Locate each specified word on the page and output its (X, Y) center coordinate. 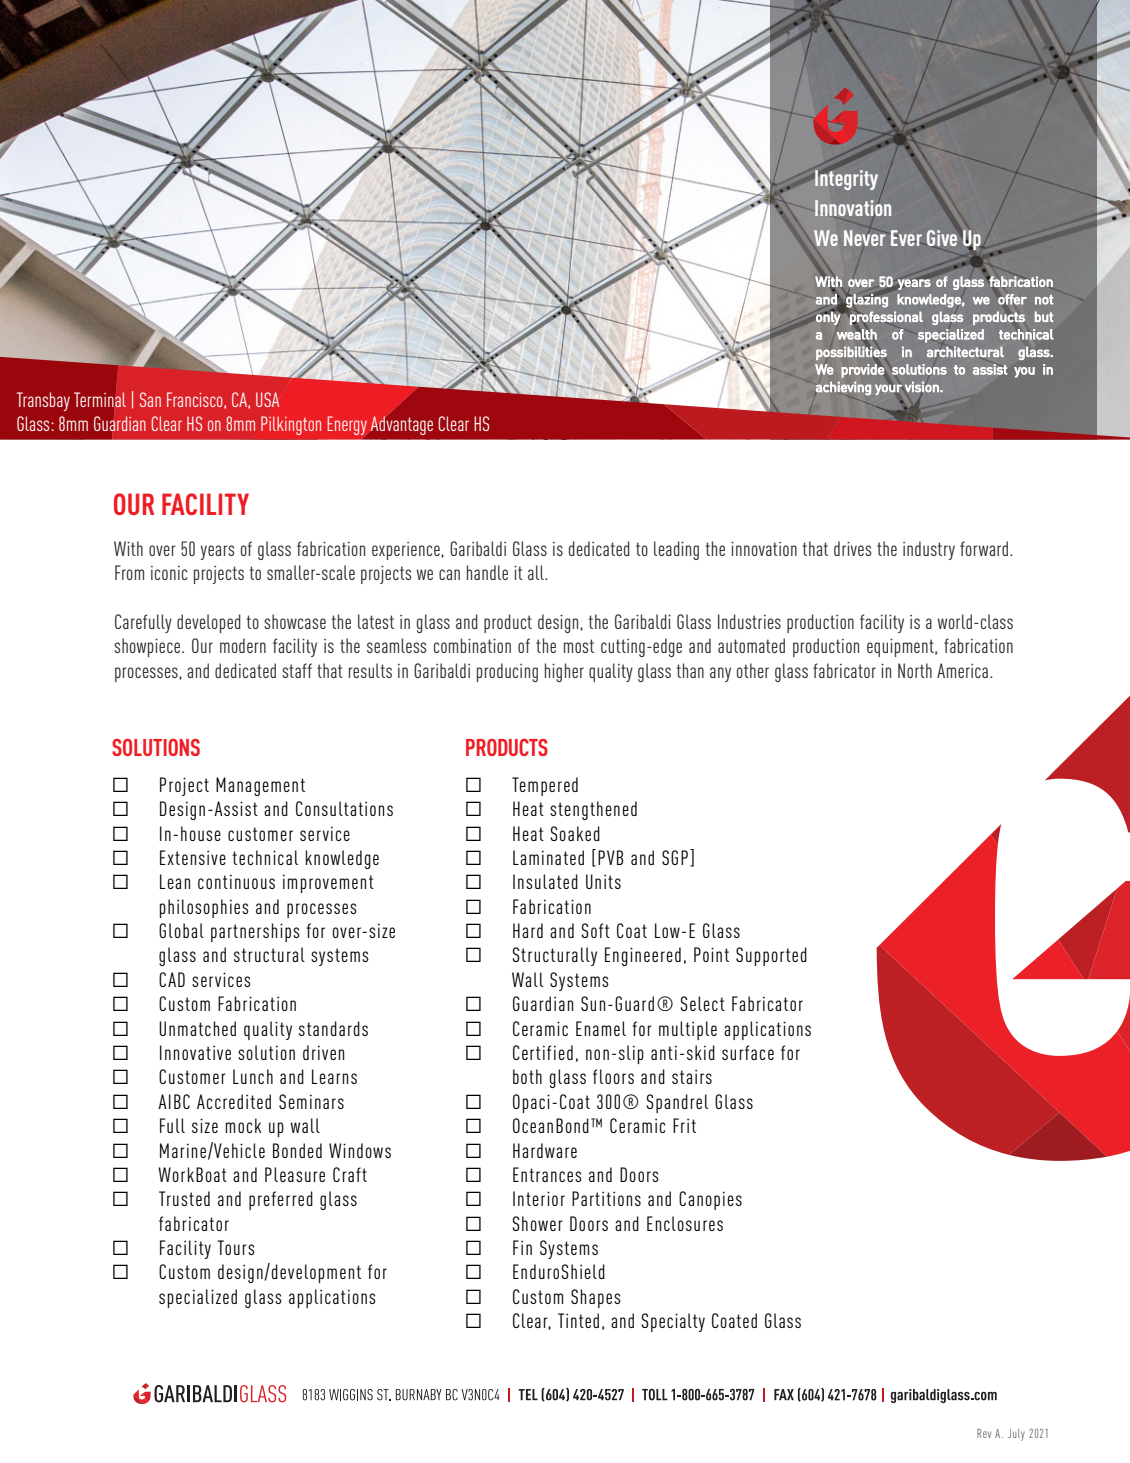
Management (260, 786)
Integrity (846, 180)
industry (929, 550)
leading (676, 550)
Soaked (575, 833)
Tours (236, 1247)
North (915, 670)
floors (613, 1076)
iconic (169, 573)
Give (942, 238)
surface (748, 1052)
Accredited (234, 1101)
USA (267, 399)
